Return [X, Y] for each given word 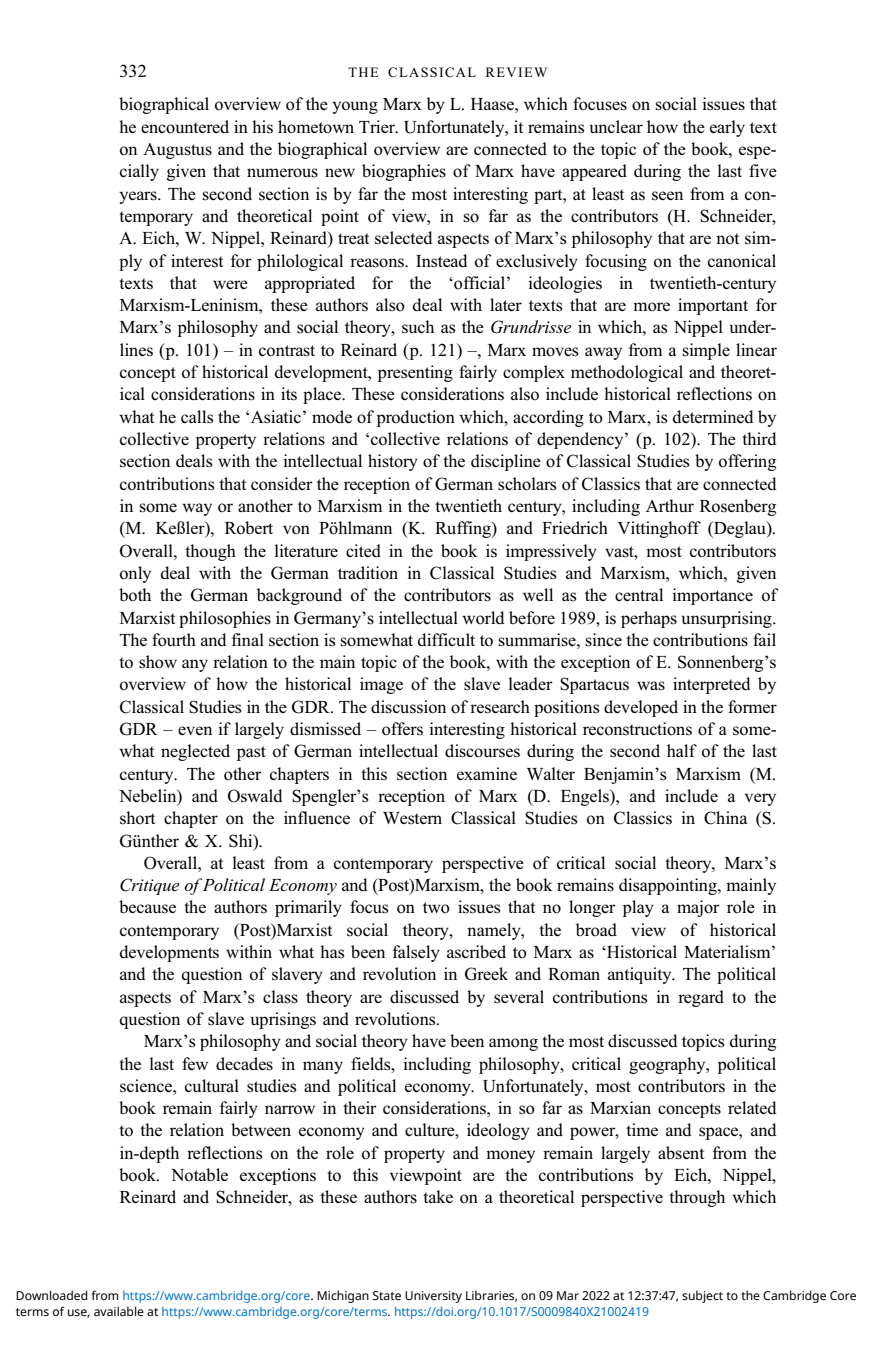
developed [641, 708]
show [158, 662]
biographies [404, 172]
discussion [408, 707]
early [727, 128]
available [119, 1311]
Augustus [177, 151]
